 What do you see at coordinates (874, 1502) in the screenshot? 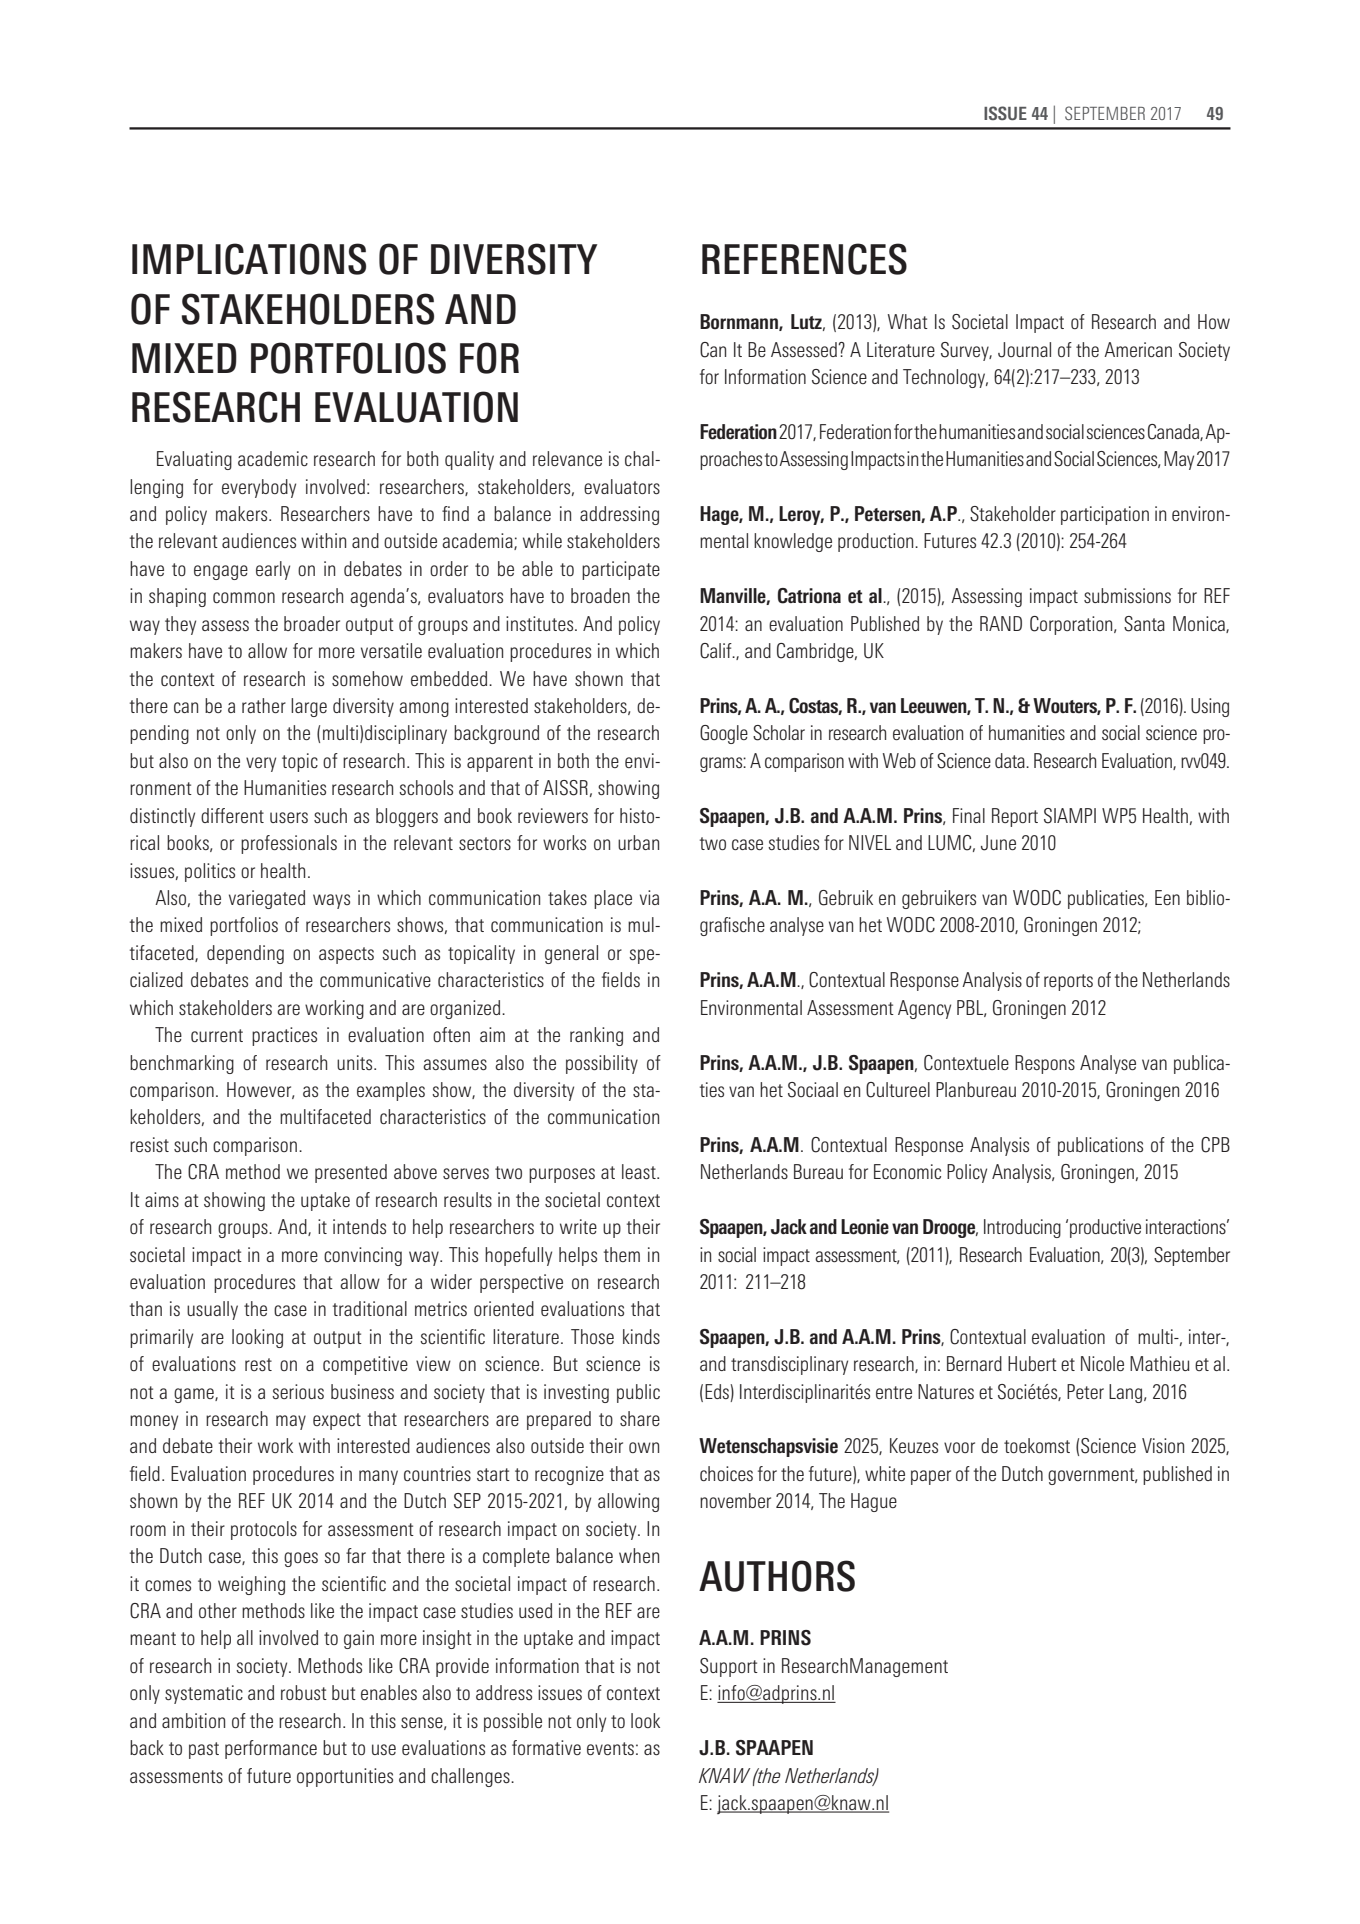
I see `Hague` at bounding box center [874, 1502].
